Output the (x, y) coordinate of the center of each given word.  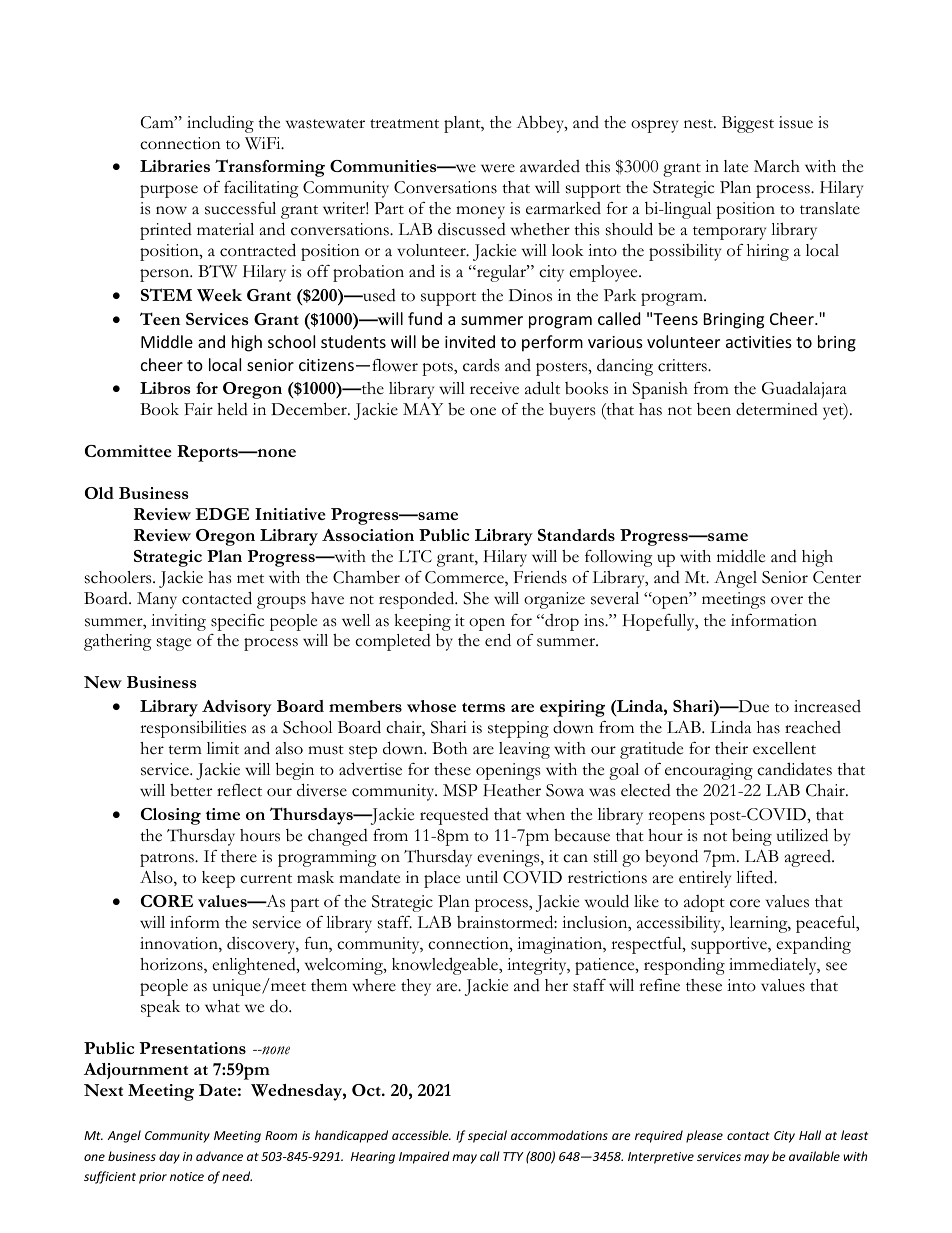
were (498, 168)
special (487, 1136)
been (714, 409)
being (752, 837)
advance (219, 1156)
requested (454, 816)
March (777, 166)
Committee (128, 451)
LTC (415, 556)
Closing (171, 816)
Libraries (175, 166)
